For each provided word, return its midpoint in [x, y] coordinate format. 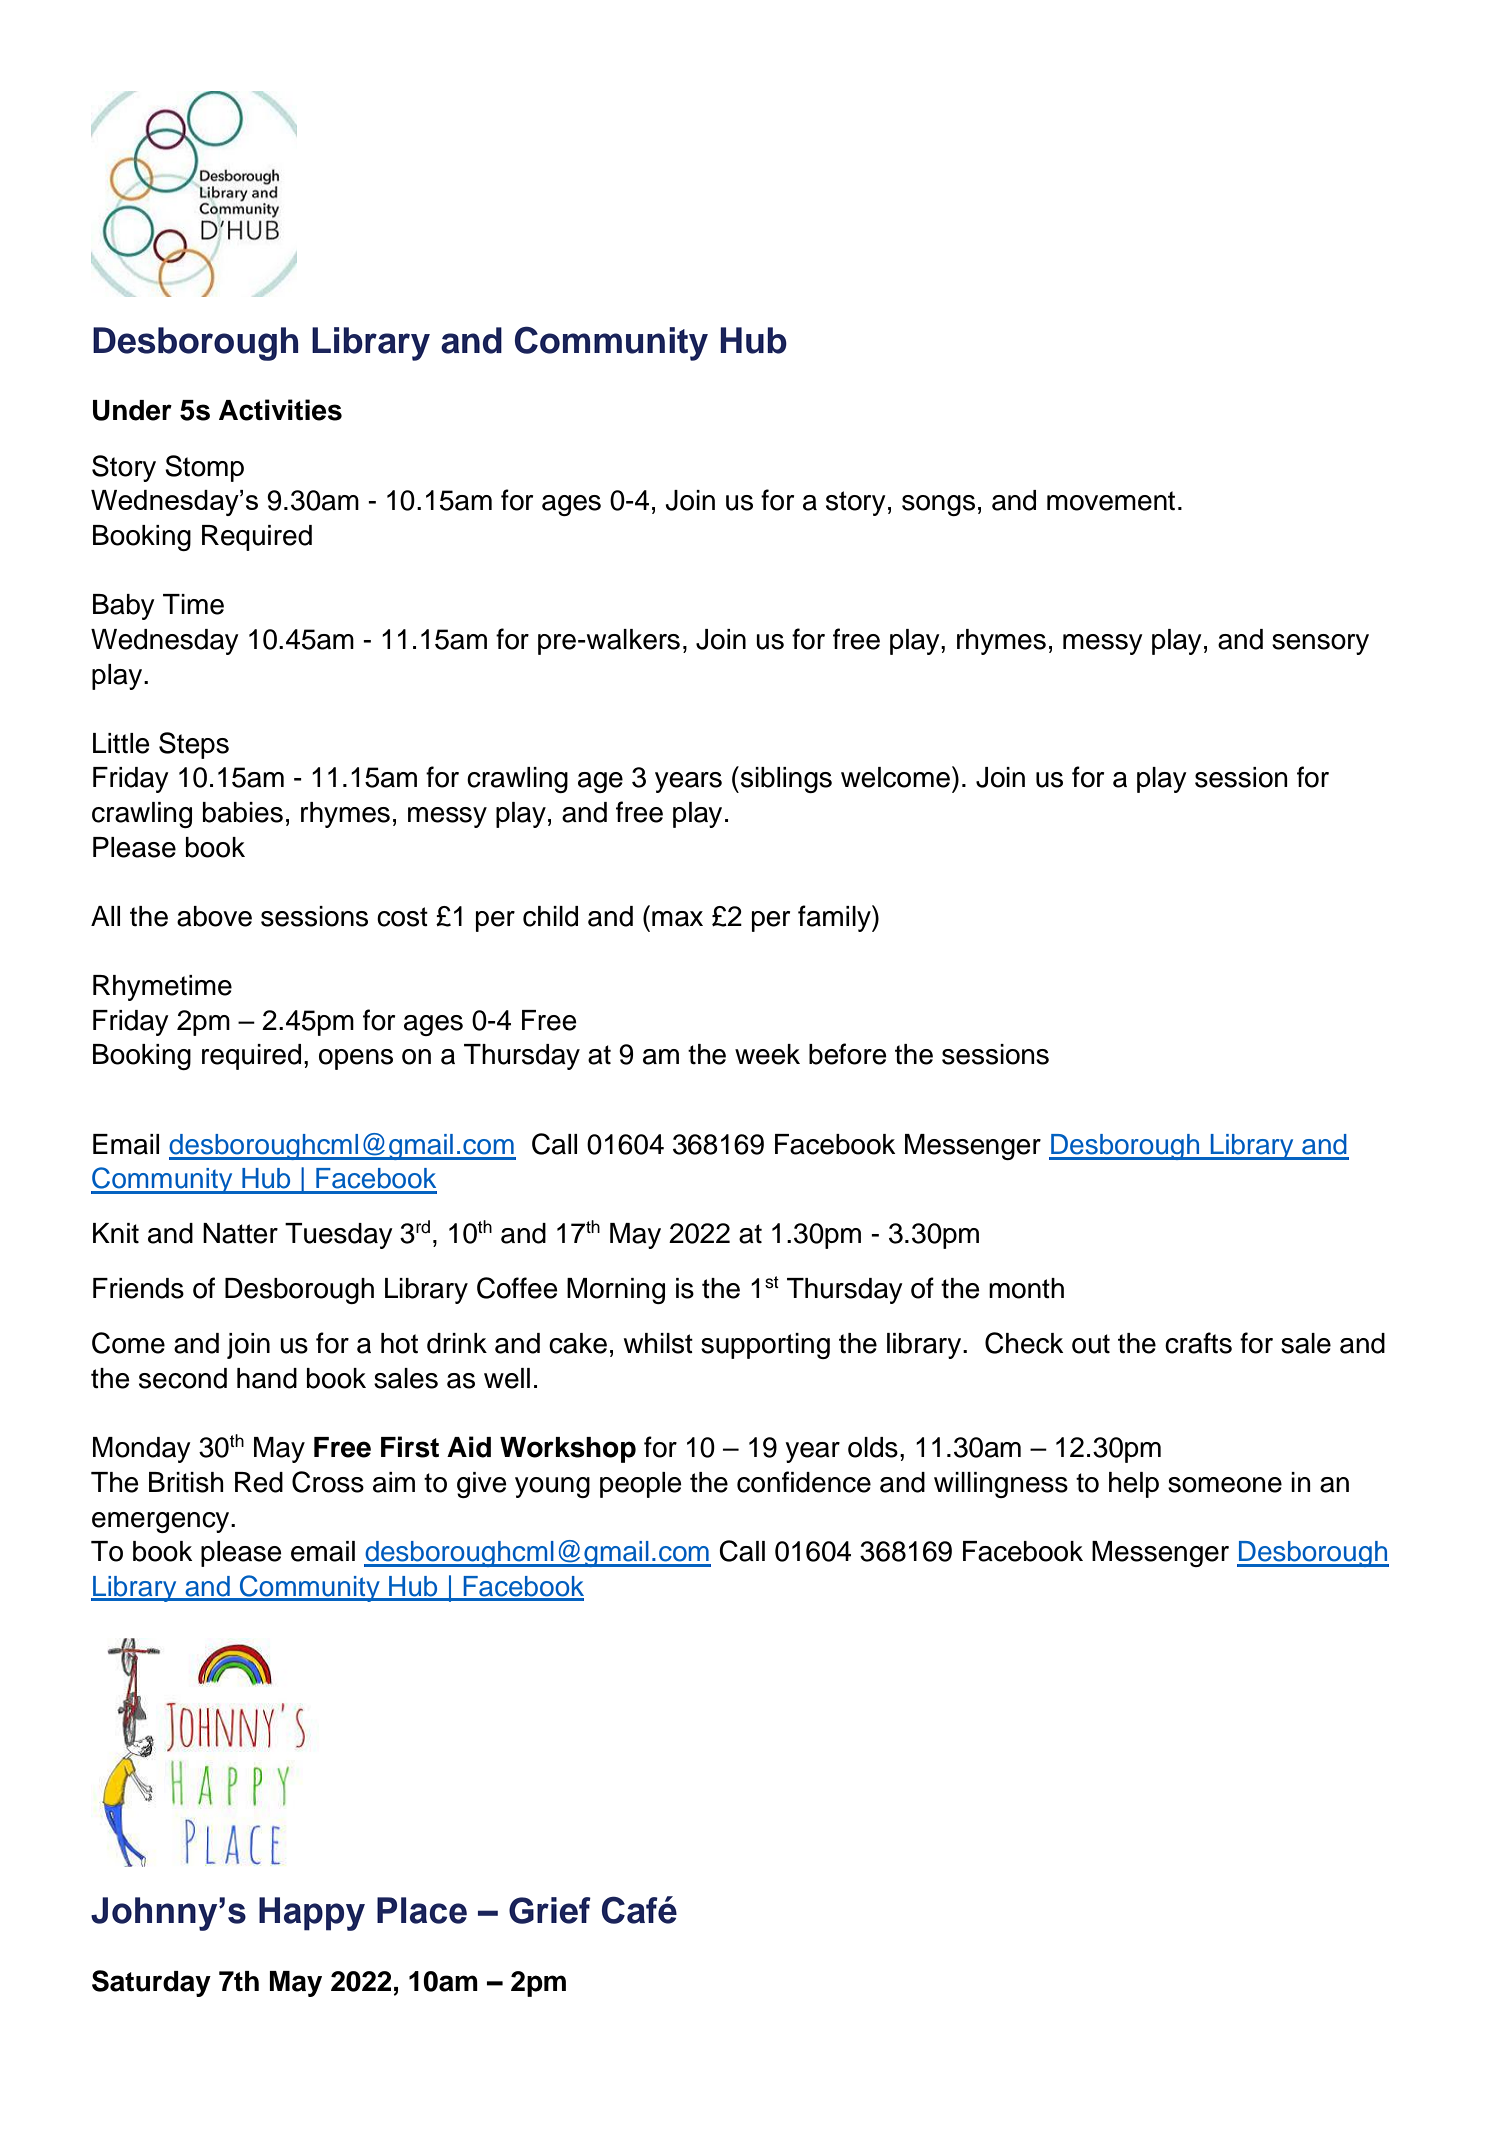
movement [1111, 501]
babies [243, 812]
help [1134, 1485]
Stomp [204, 468]
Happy [312, 1914]
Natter [240, 1233]
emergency [162, 1522]
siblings [785, 779]
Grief [550, 1910]
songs [938, 505]
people [641, 1485]
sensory [1320, 644]
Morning [616, 1291]
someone [1225, 1485]
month [1026, 1288]
